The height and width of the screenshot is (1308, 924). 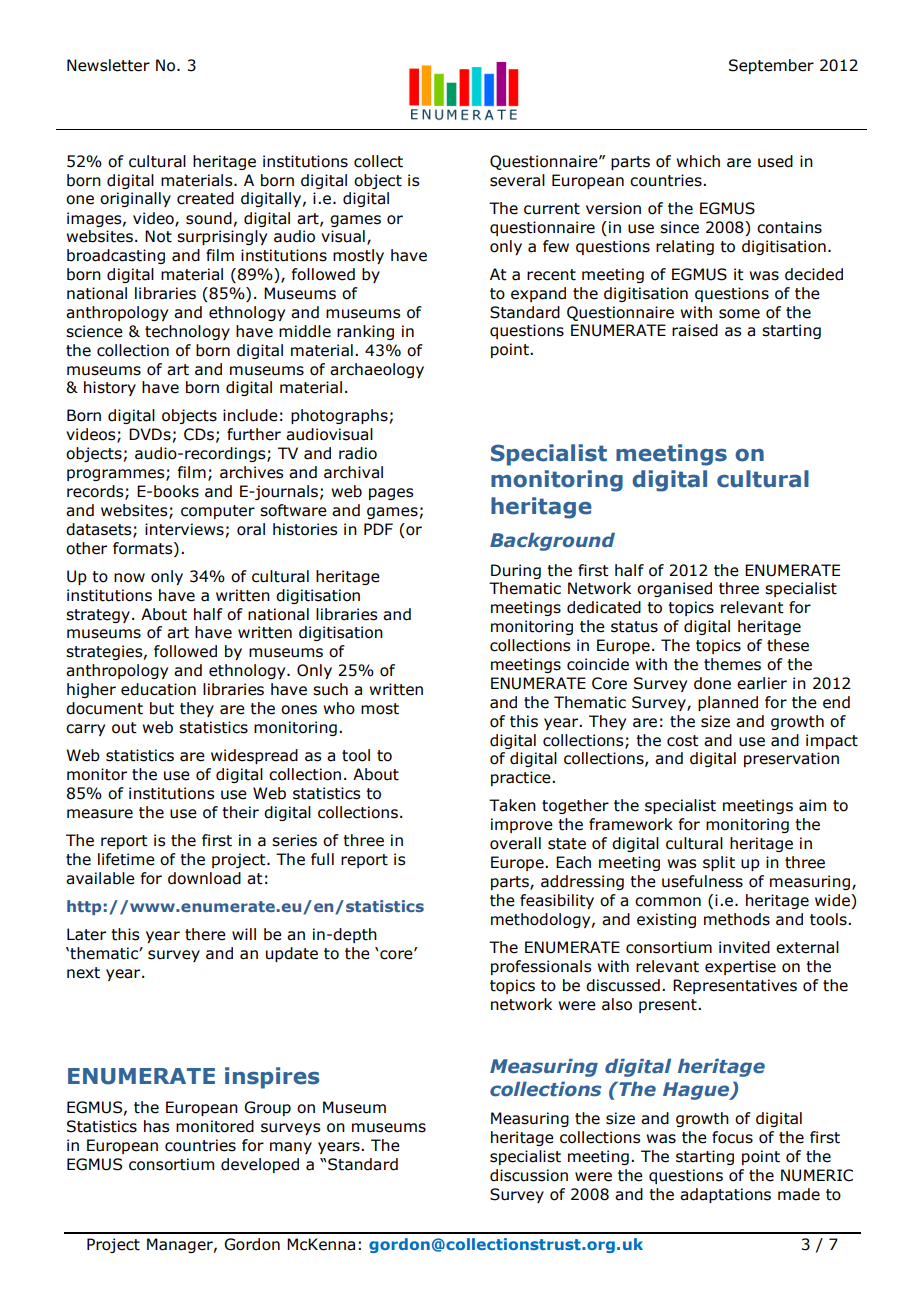 What do you see at coordinates (156, 1126) in the screenshot?
I see `has` at bounding box center [156, 1126].
